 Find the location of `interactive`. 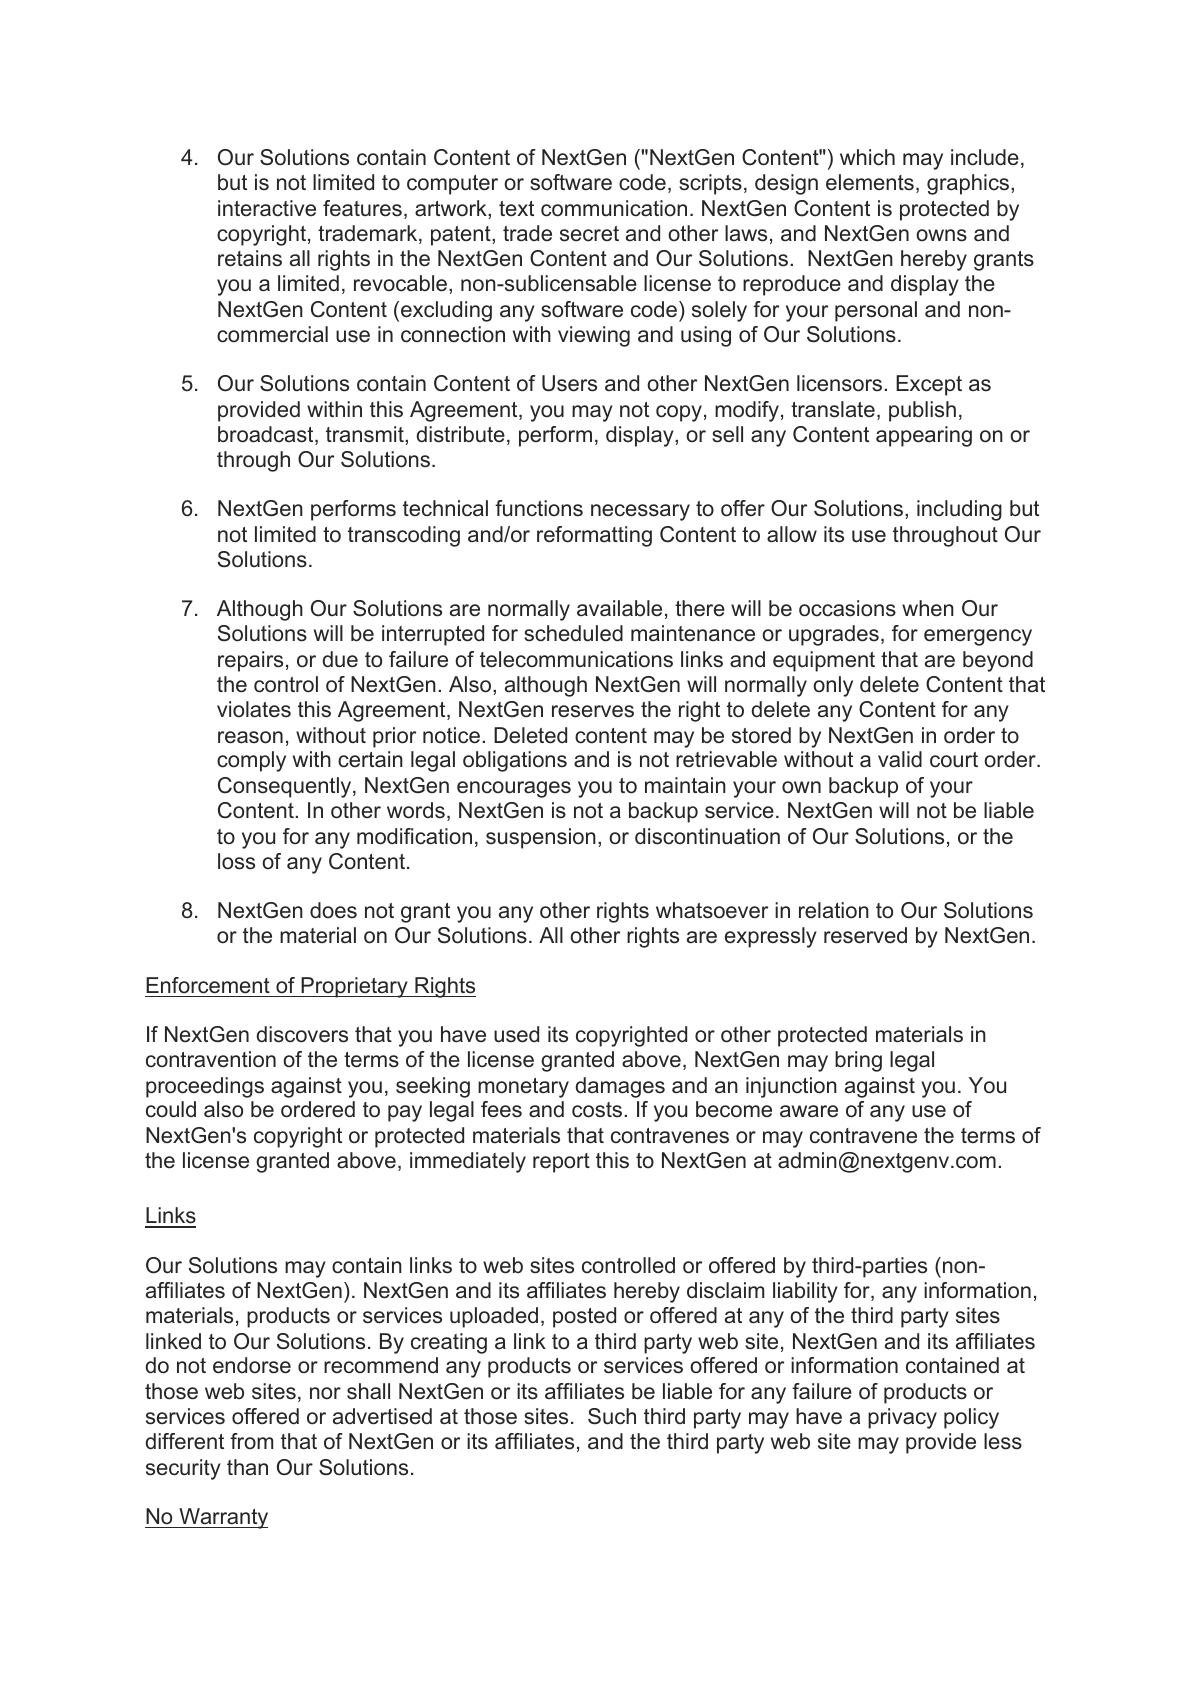

interactive is located at coordinates (267, 208).
